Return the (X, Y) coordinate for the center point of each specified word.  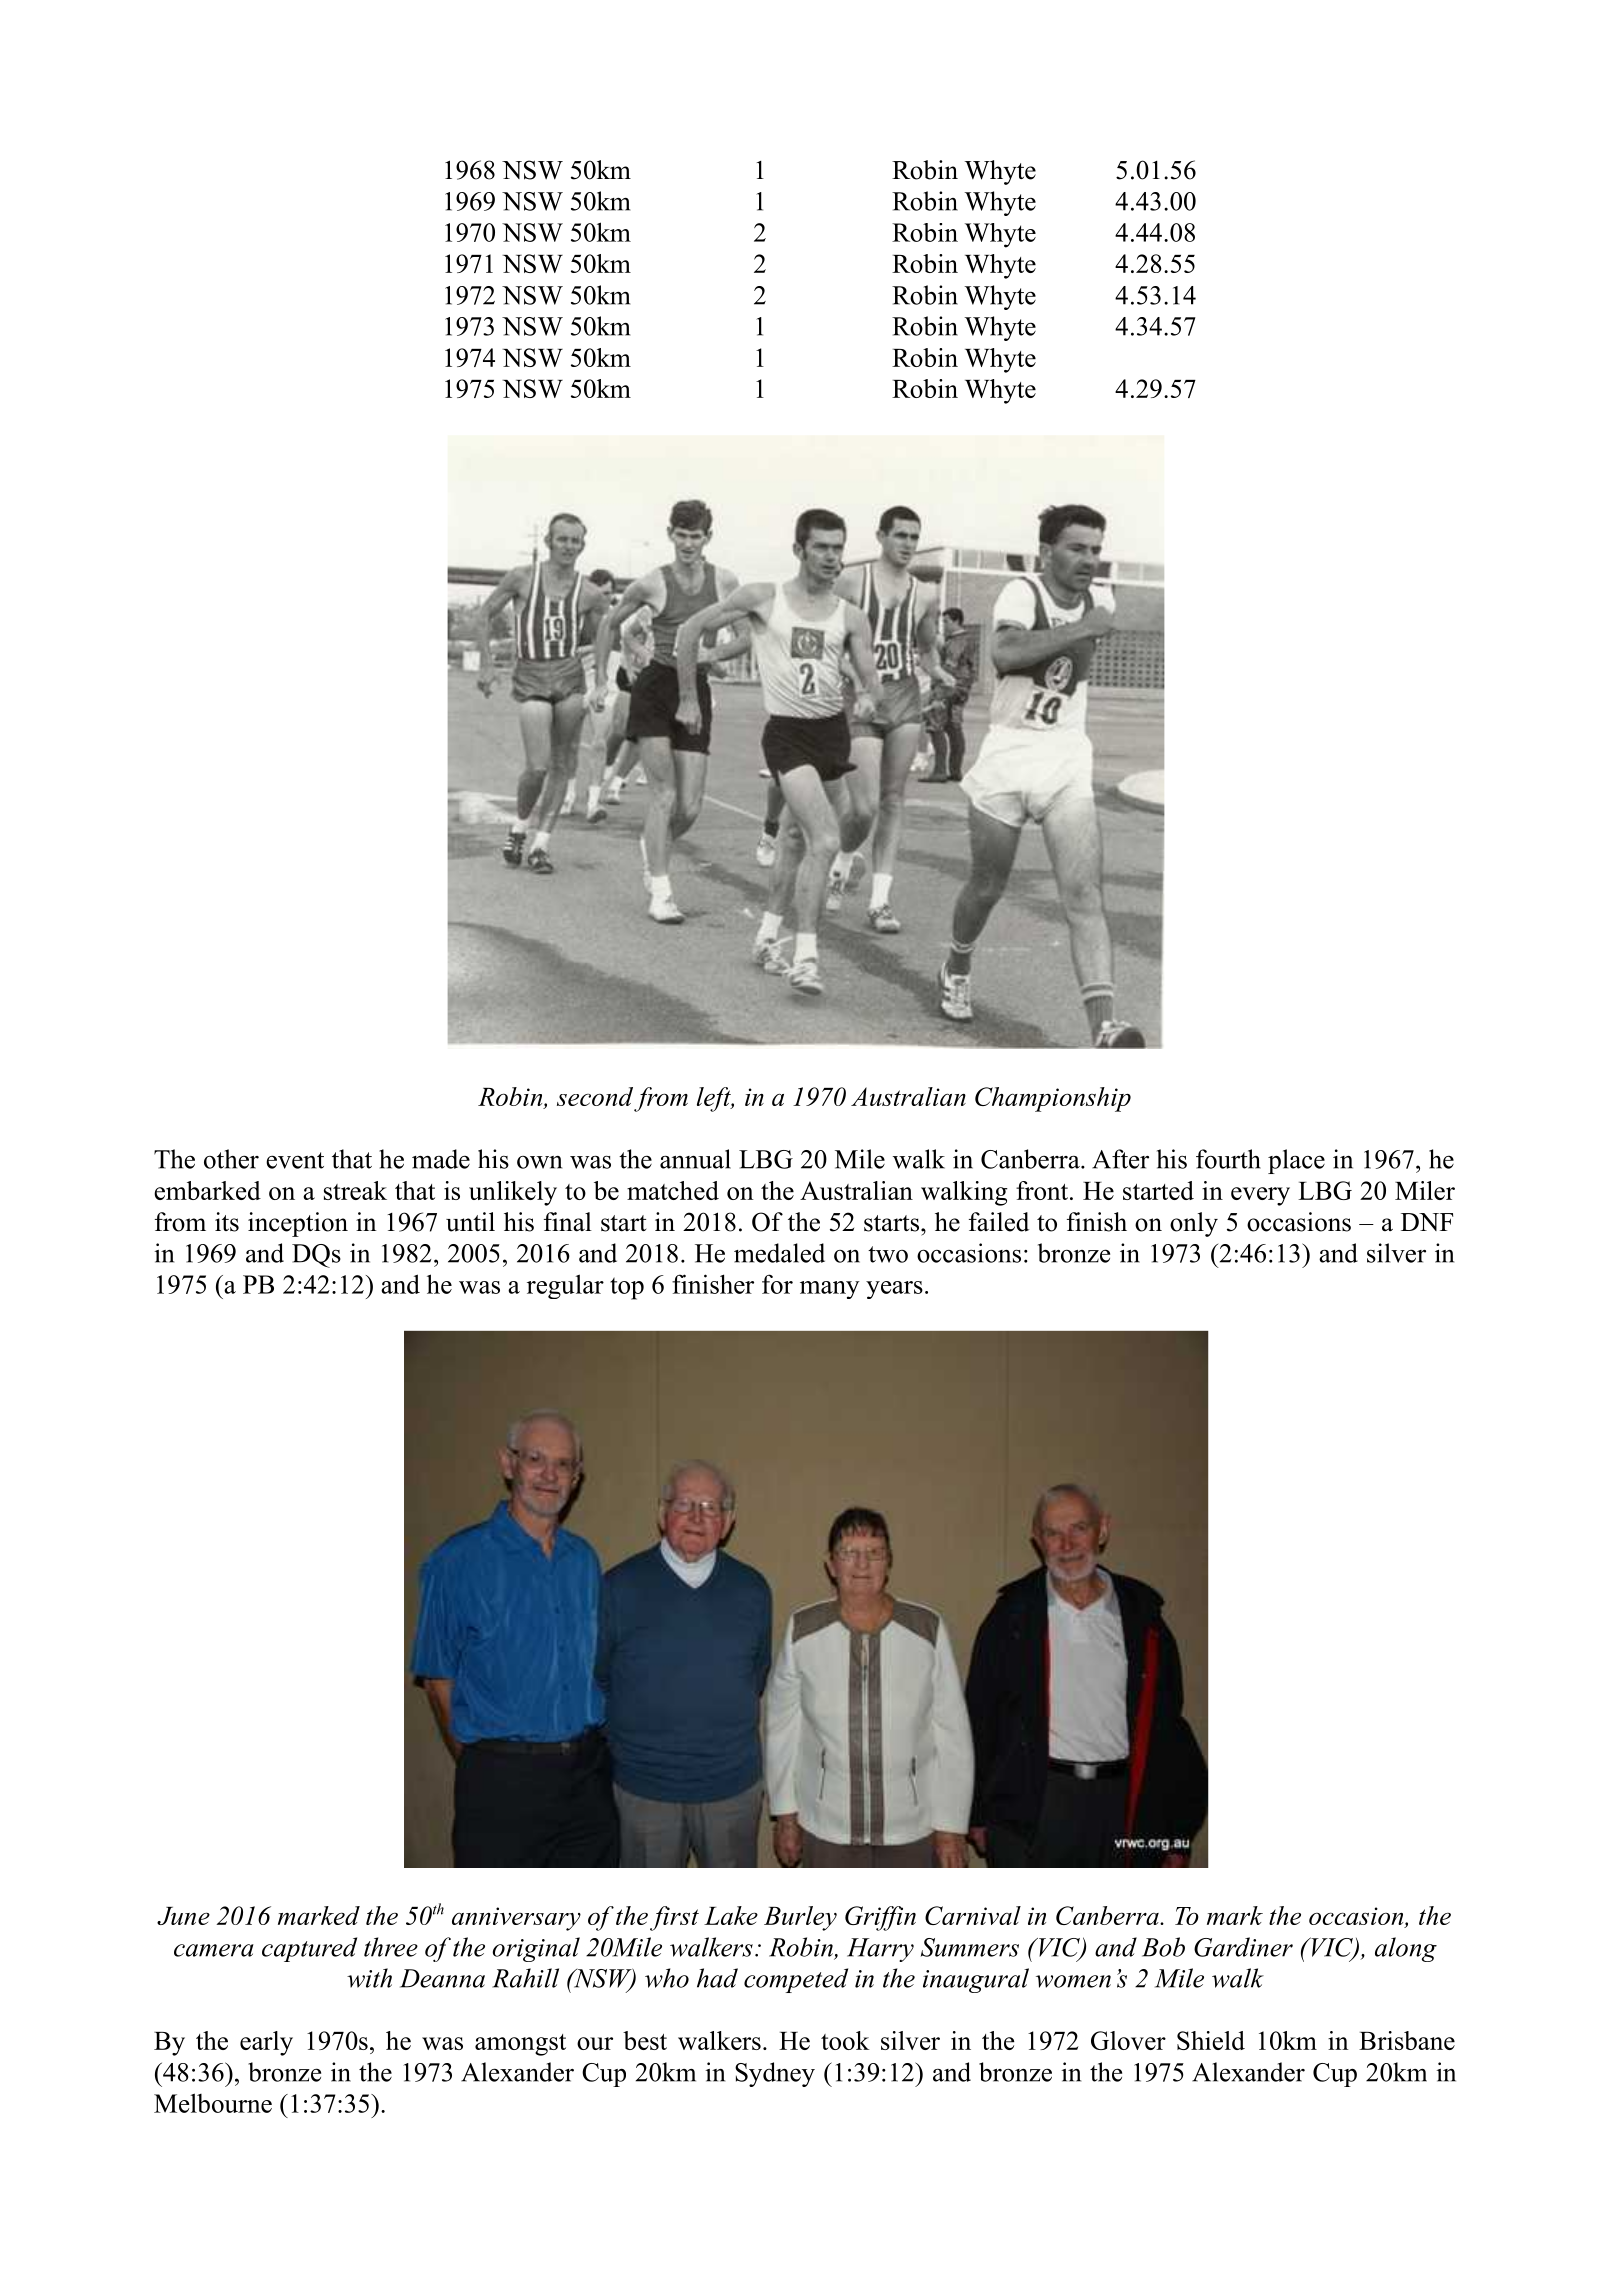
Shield (1211, 2040)
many (830, 1290)
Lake (731, 1915)
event (295, 1160)
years (894, 1290)
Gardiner (1243, 1947)
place (1296, 1161)
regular (565, 1286)
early (266, 2043)
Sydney (775, 2074)
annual (695, 1159)
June (183, 1916)
